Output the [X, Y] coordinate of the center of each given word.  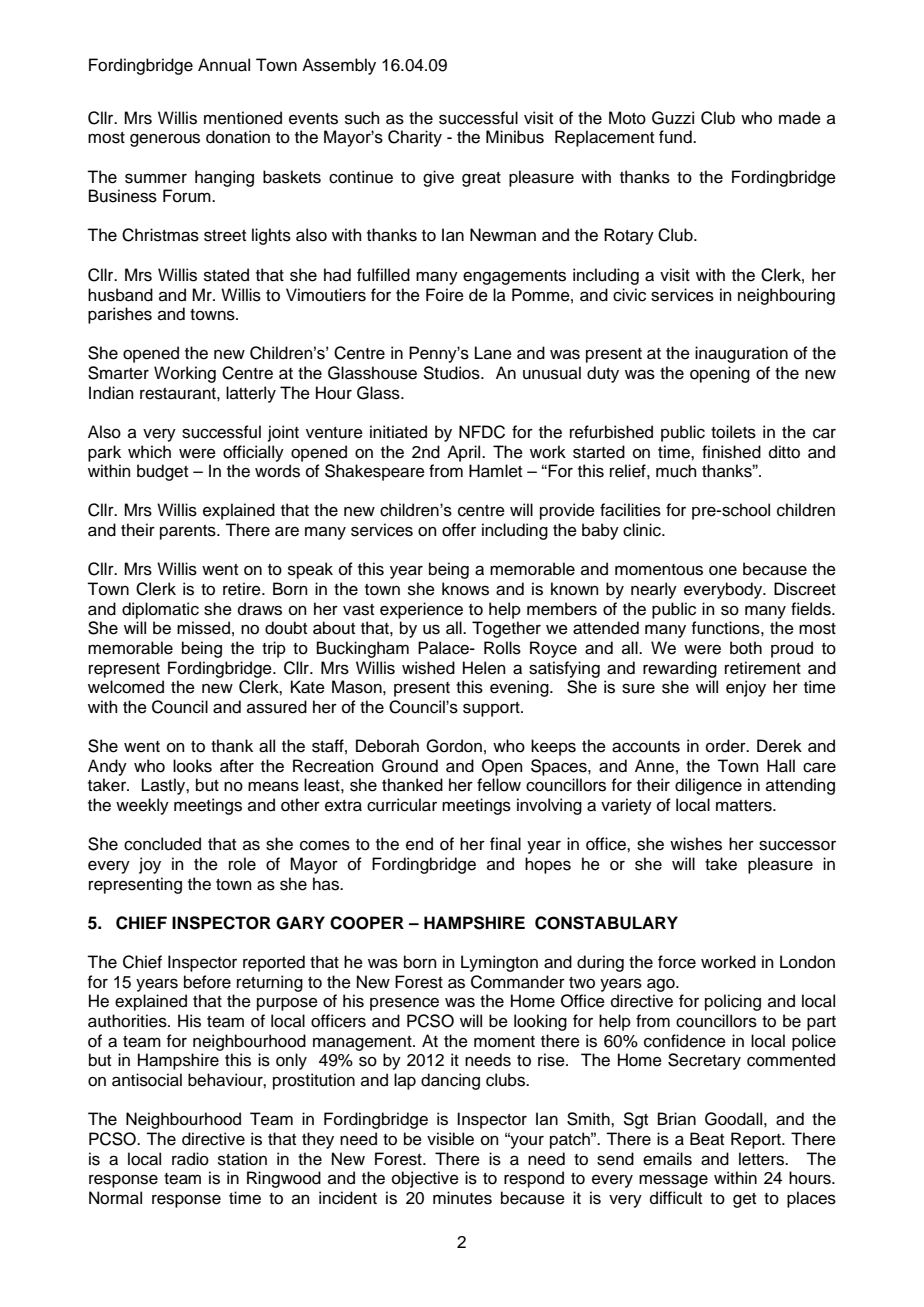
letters [763, 1159]
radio [190, 1159]
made [800, 118]
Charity [415, 138]
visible [450, 1139]
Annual [224, 65]
